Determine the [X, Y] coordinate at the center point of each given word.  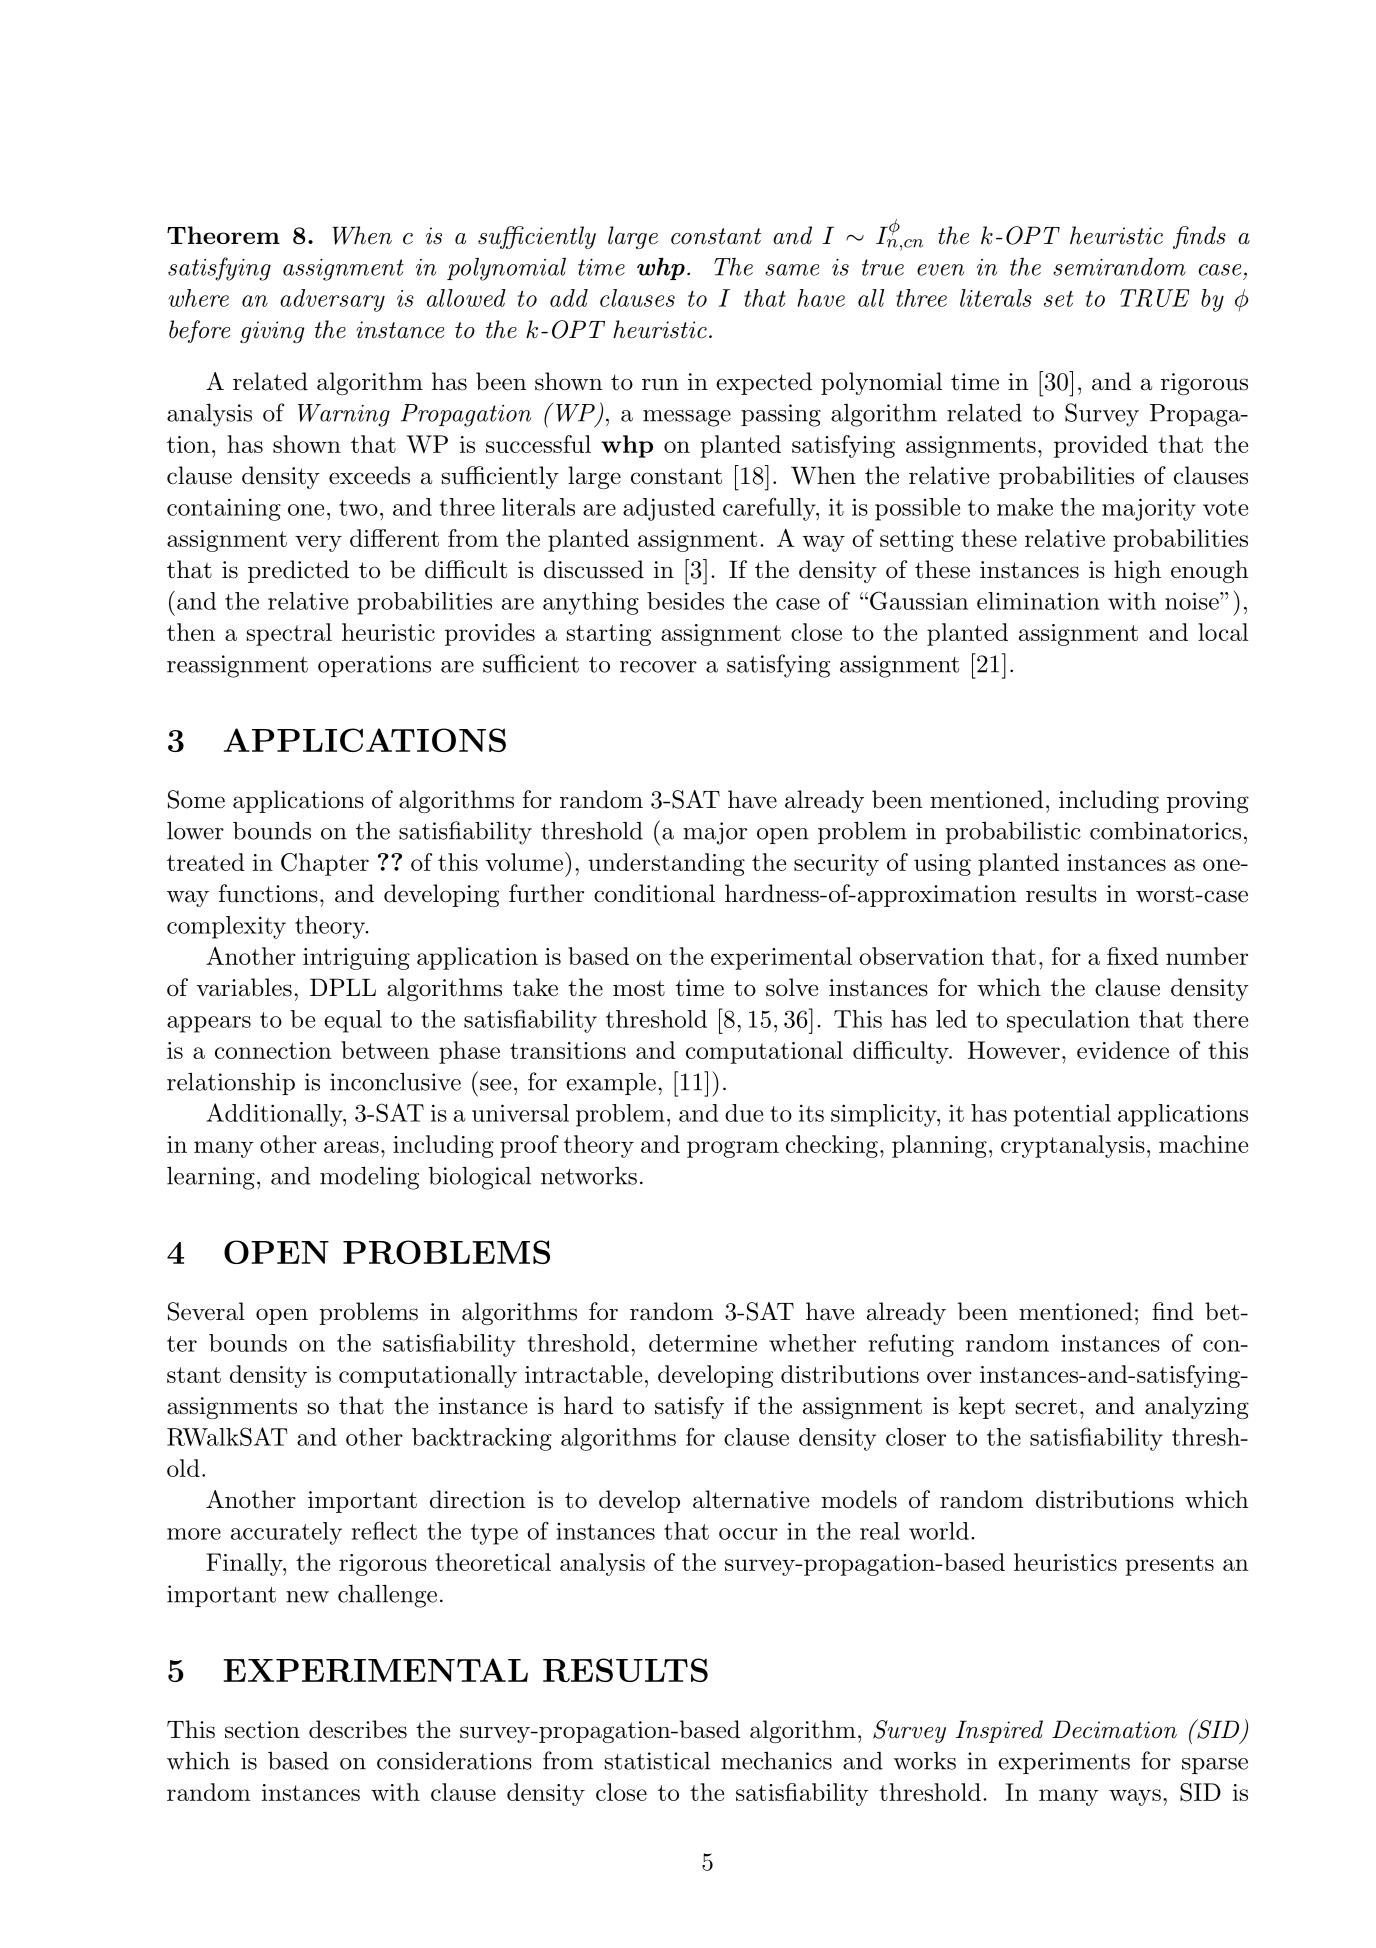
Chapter [325, 864]
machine [1203, 1144]
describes [358, 1729]
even [940, 270]
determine [703, 1343]
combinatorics [1165, 830]
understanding [666, 864]
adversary [332, 300]
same [792, 270]
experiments [1064, 1763]
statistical [657, 1760]
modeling [369, 1178]
